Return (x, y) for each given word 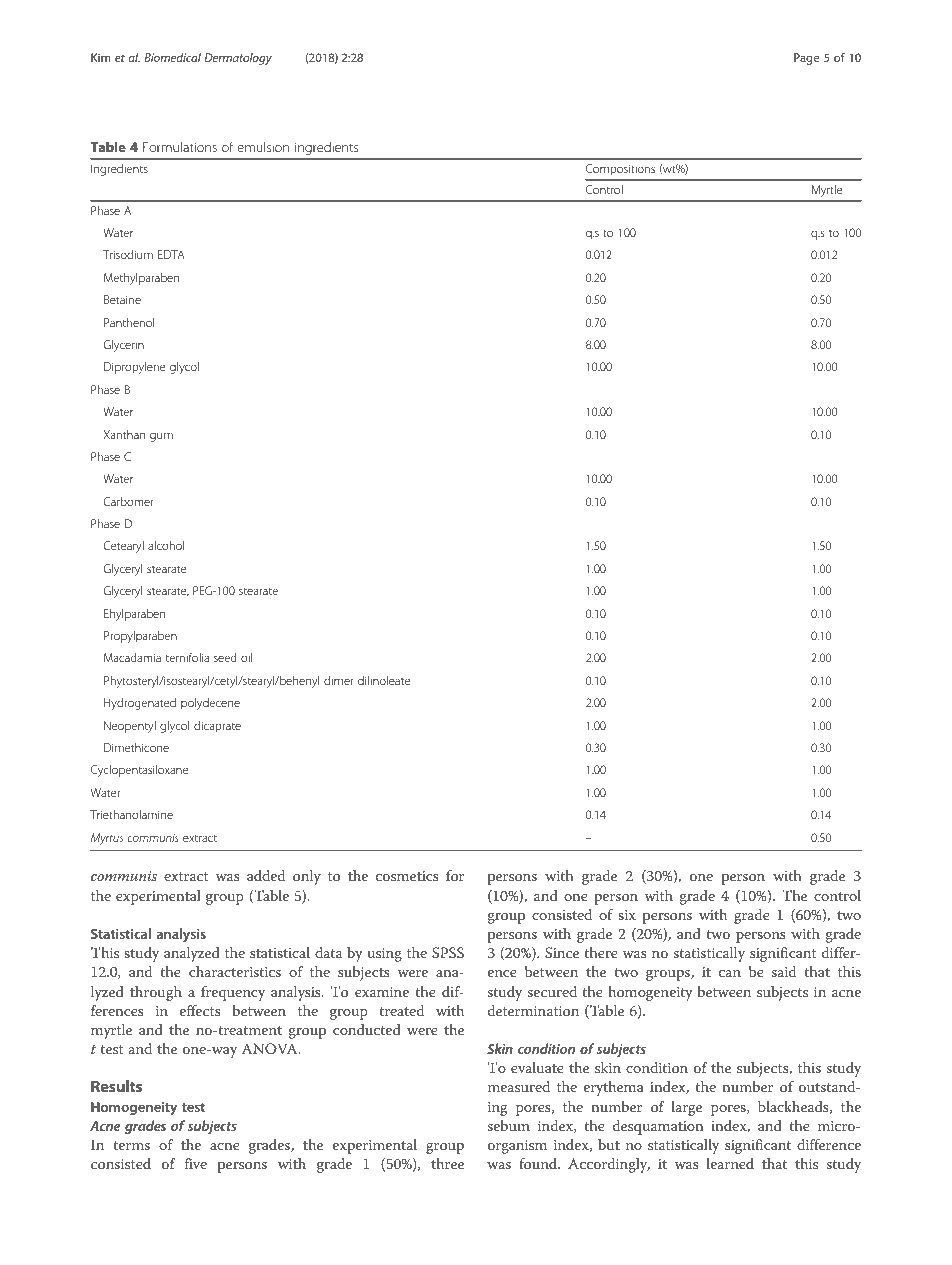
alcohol (166, 545)
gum (161, 437)
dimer (339, 680)
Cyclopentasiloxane (139, 771)
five (196, 1163)
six (627, 915)
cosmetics (407, 876)
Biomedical (172, 57)
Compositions (620, 170)
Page (806, 59)
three (447, 1163)
